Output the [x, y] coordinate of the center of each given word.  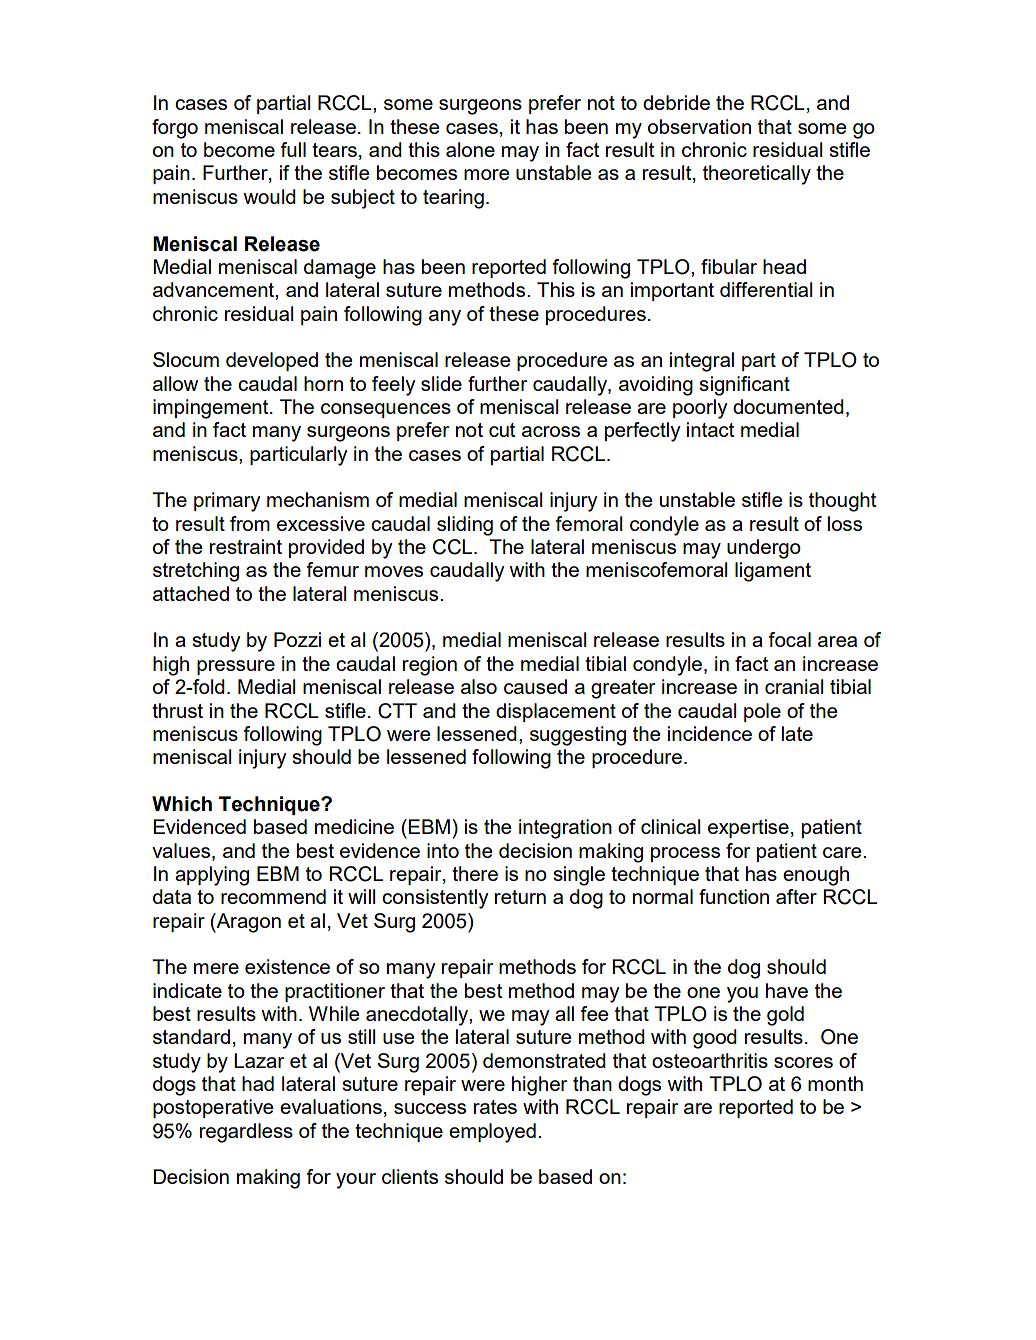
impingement [212, 409]
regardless [246, 1133]
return [520, 897]
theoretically [757, 175]
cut [502, 430]
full [293, 149]
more [487, 174]
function [734, 896]
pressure [236, 667]
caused [535, 686]
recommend [273, 896]
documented [788, 406]
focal [790, 639]
